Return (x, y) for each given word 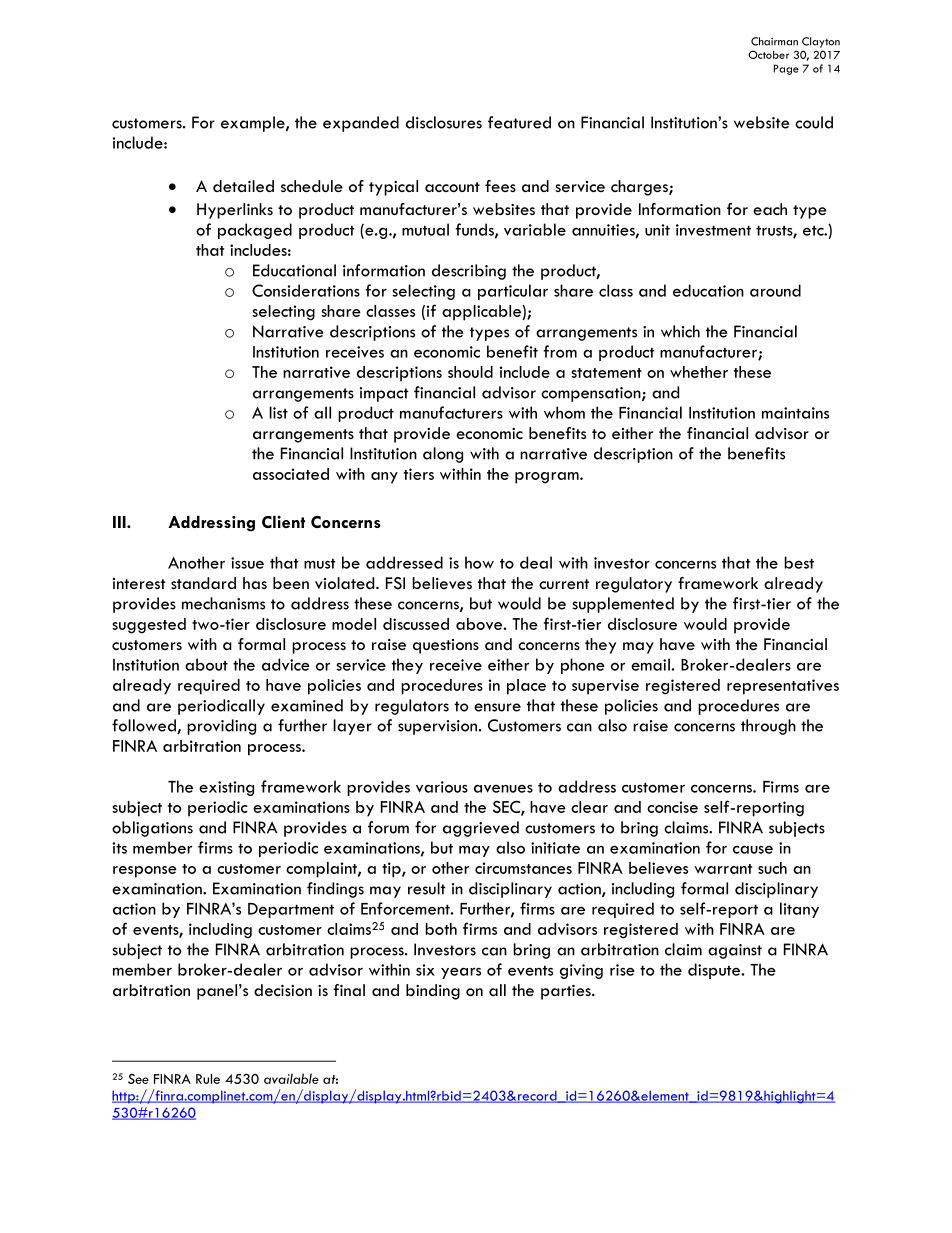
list (278, 412)
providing (221, 727)
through (768, 727)
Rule (208, 1079)
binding (433, 992)
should (470, 372)
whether (699, 372)
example (254, 124)
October (768, 54)
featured (519, 122)
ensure (497, 707)
